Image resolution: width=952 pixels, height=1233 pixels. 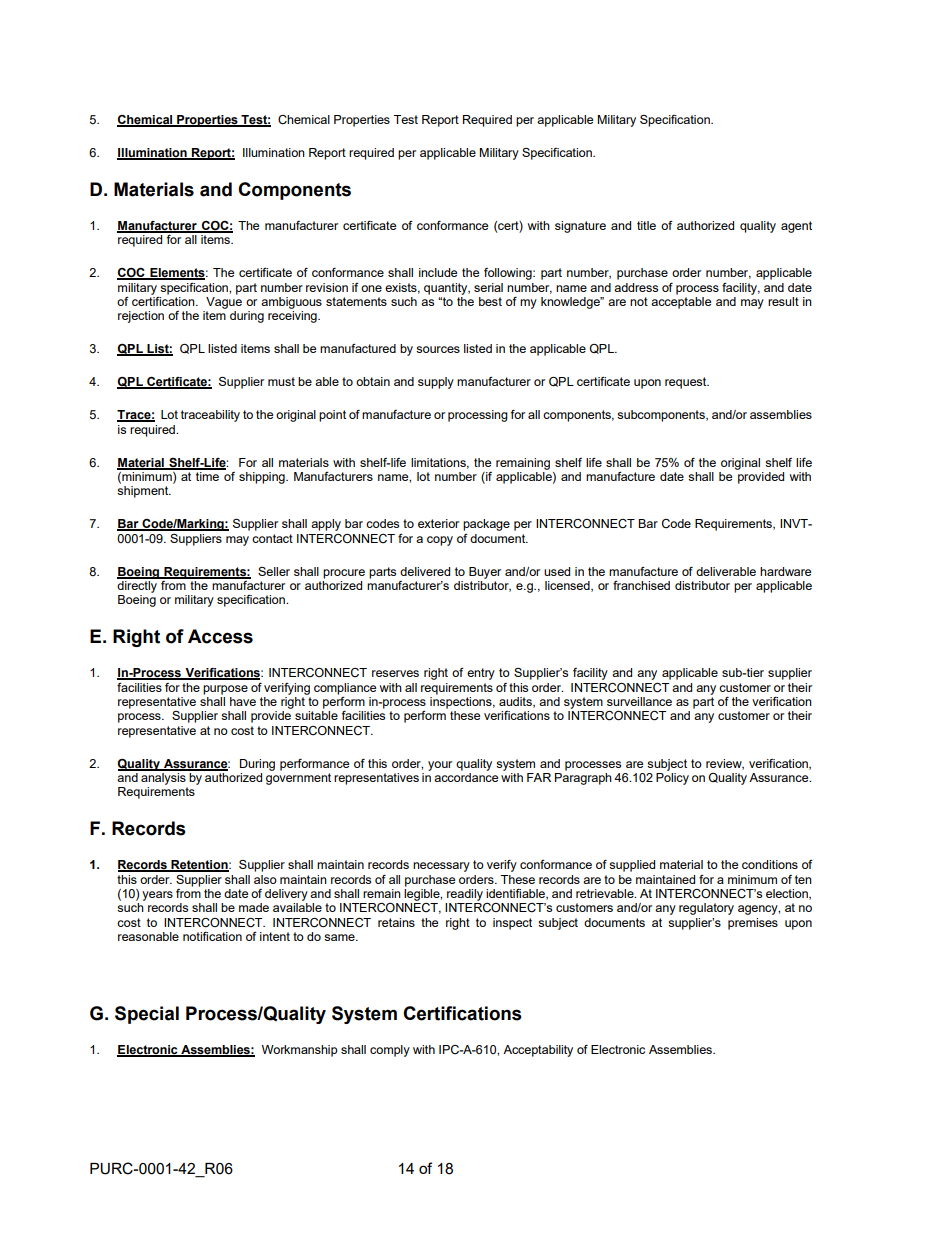 I want to click on premises, so click(x=753, y=924).
